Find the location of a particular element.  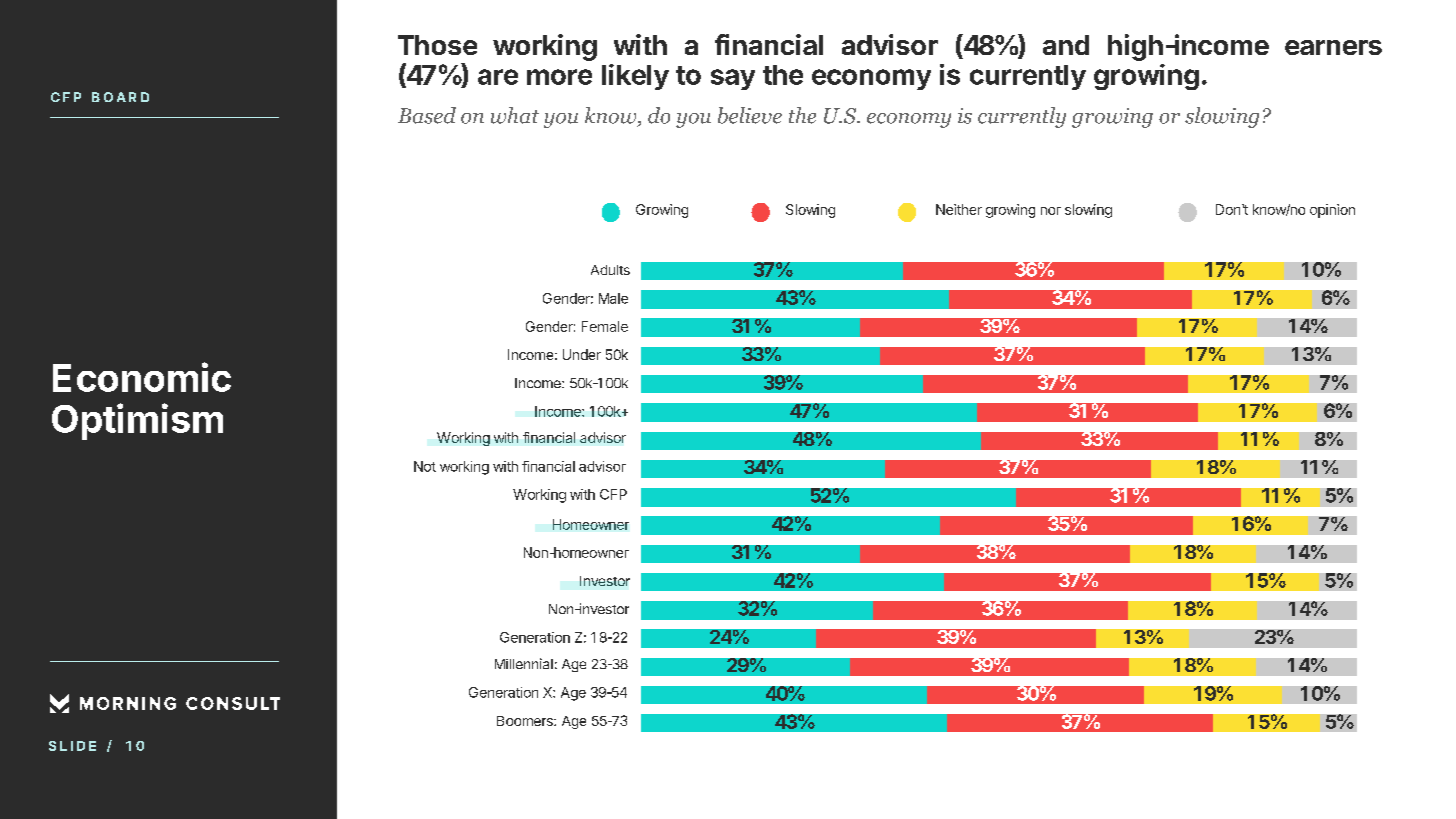

Boomers is located at coordinates (526, 721).
